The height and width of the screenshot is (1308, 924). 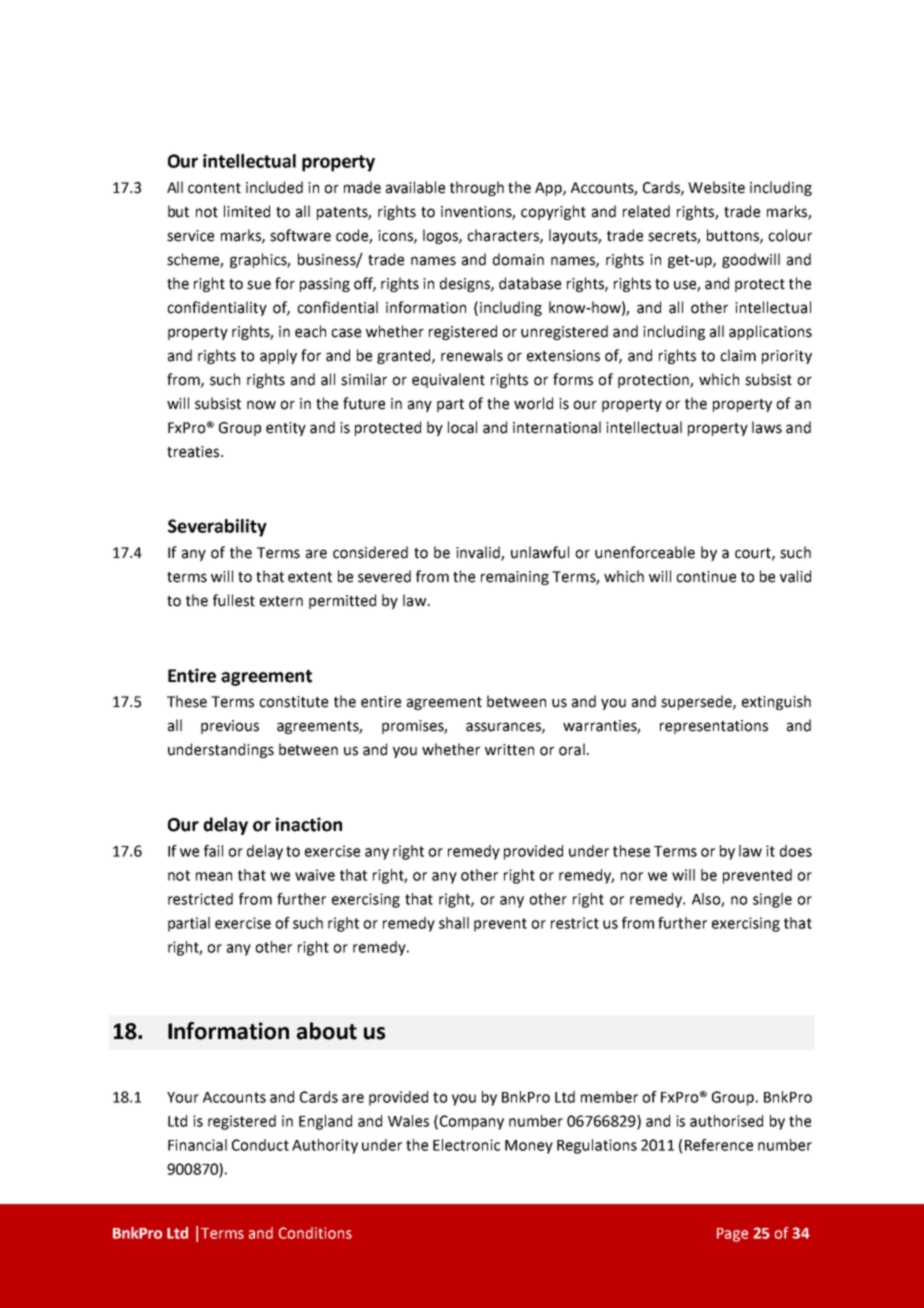 What do you see at coordinates (509, 750) in the screenshot?
I see `written` at bounding box center [509, 750].
